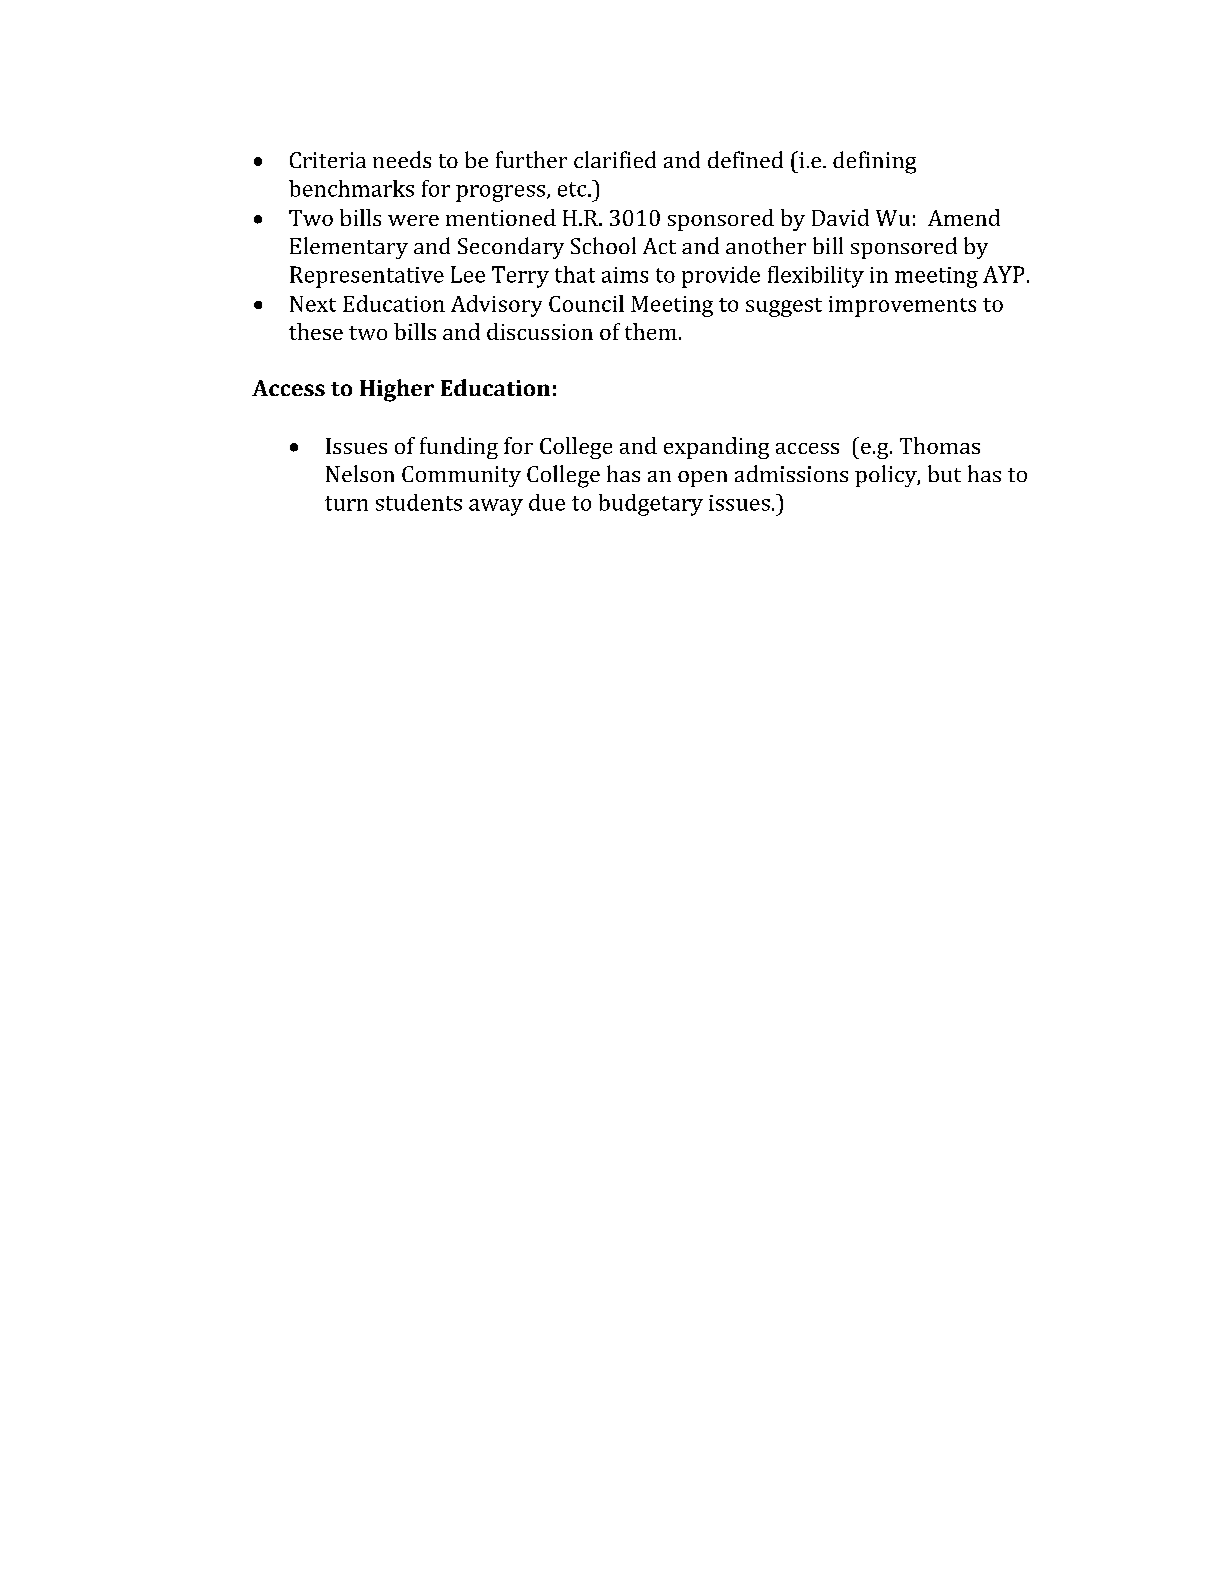 This page has width=1226, height=1586. Describe the element at coordinates (902, 306) in the page. I see `improvements` at that location.
